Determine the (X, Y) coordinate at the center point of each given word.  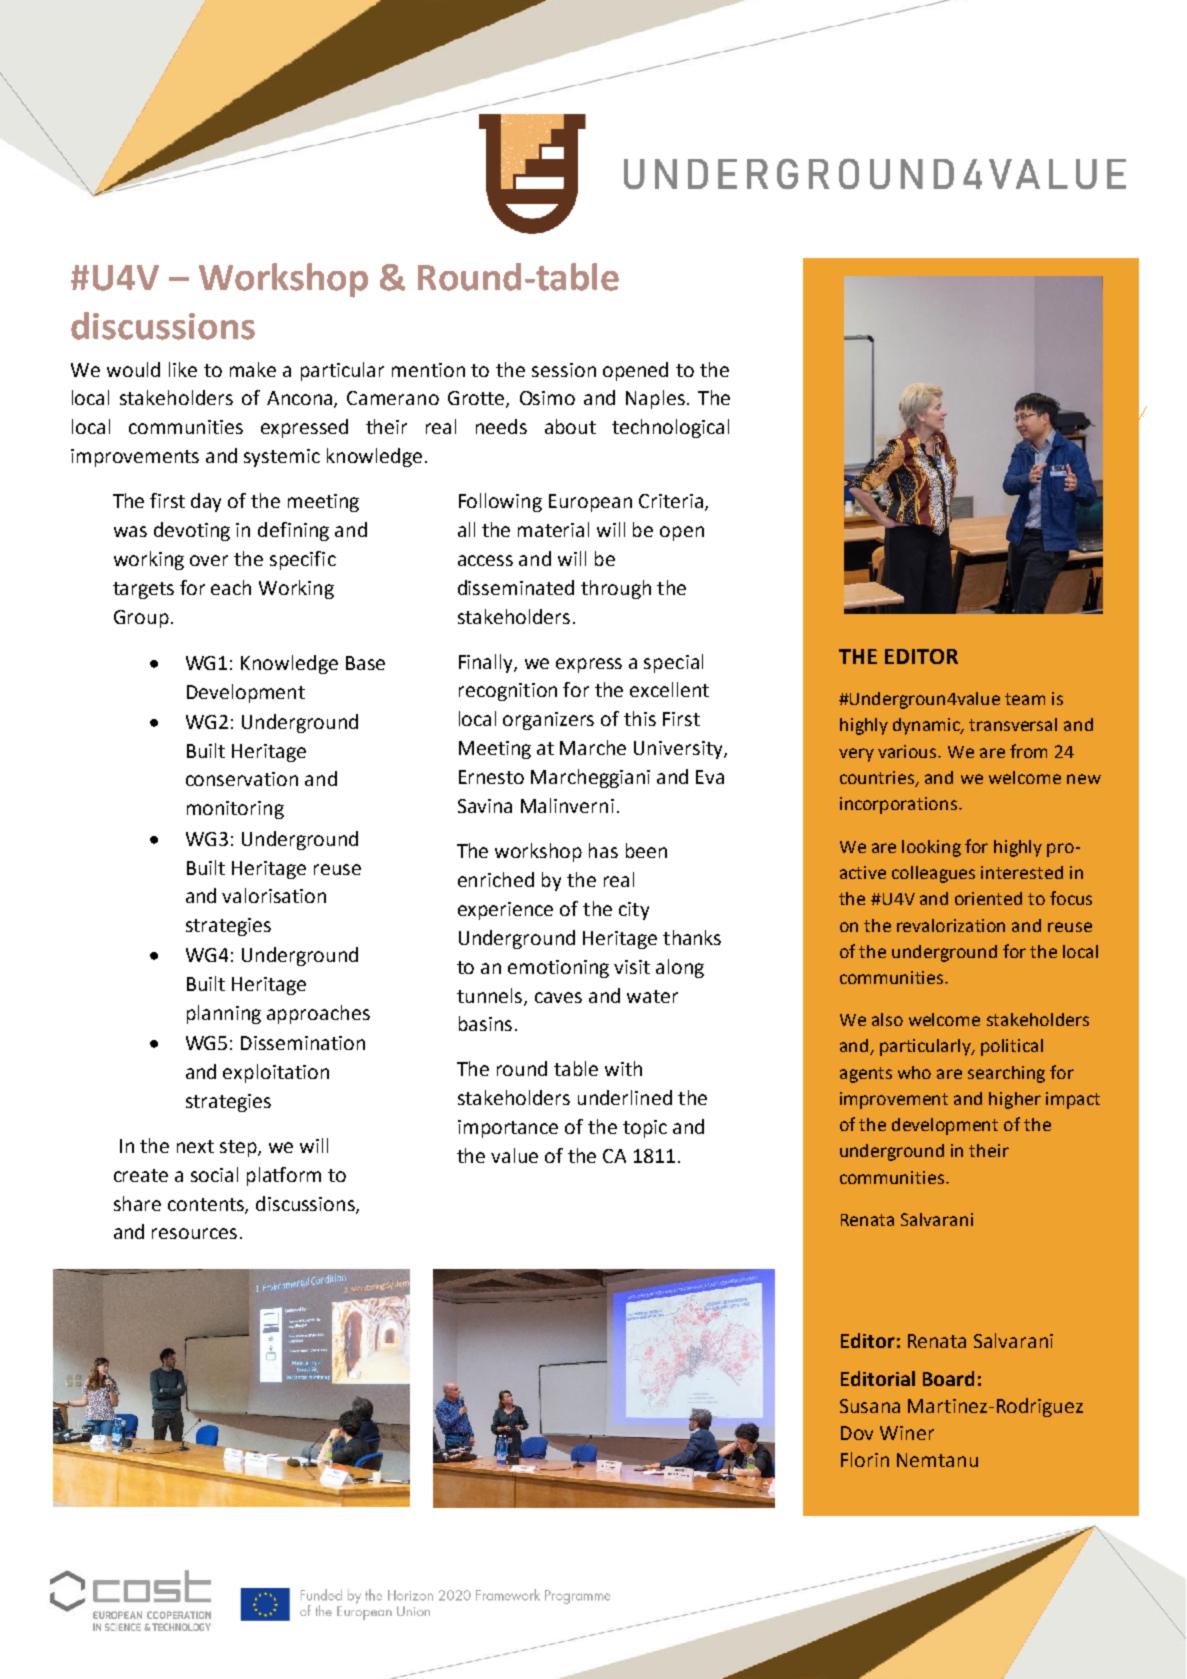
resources (194, 1233)
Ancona (301, 399)
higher (1015, 1100)
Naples (655, 399)
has (603, 850)
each (231, 587)
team (1025, 699)
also (887, 1019)
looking (931, 848)
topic (645, 1129)
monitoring (235, 810)
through (616, 589)
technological (670, 428)
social (214, 1174)
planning (224, 1014)
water (652, 996)
